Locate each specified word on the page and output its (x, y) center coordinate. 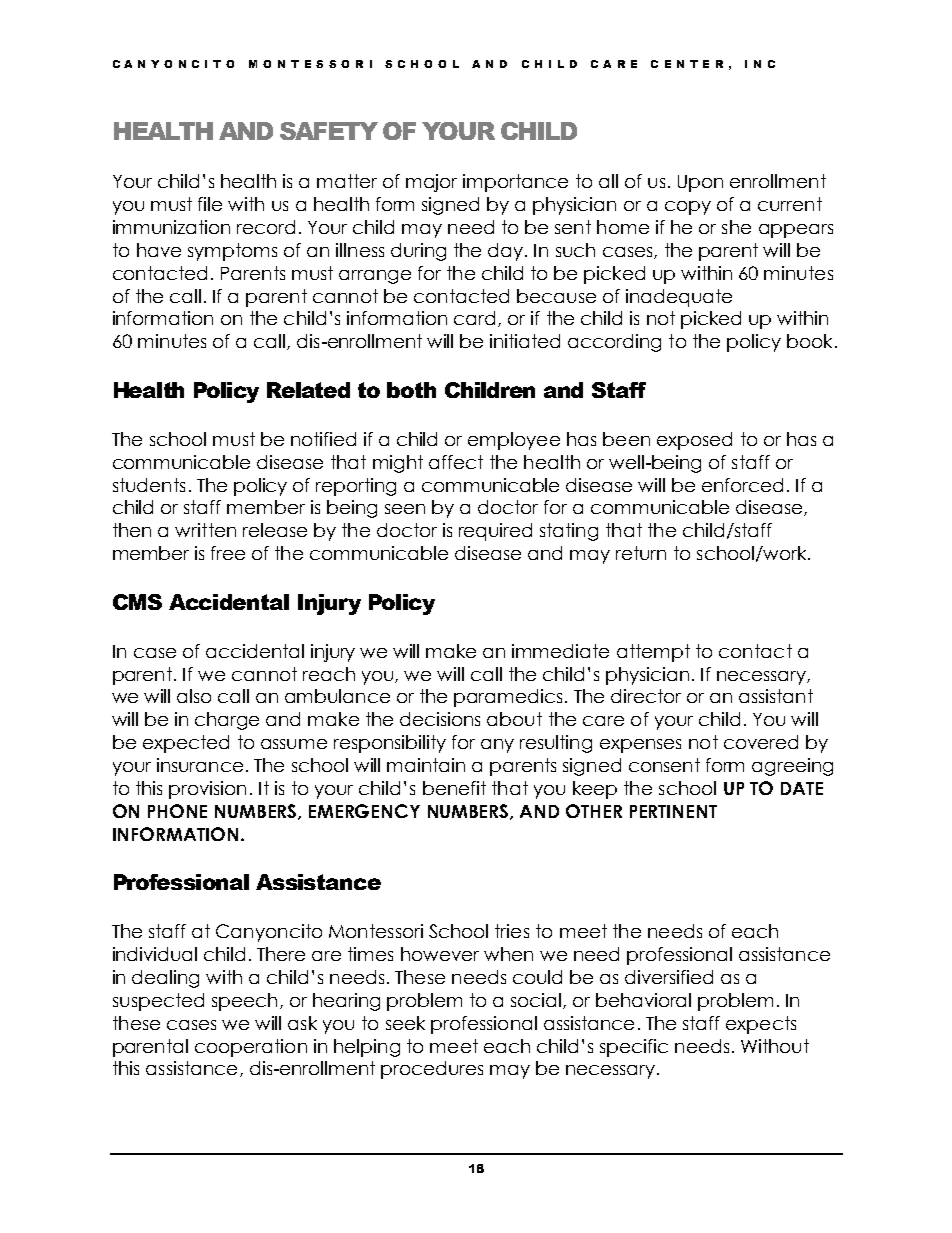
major (431, 183)
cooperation (251, 1048)
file (210, 204)
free (228, 553)
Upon (700, 183)
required (495, 532)
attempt (653, 653)
